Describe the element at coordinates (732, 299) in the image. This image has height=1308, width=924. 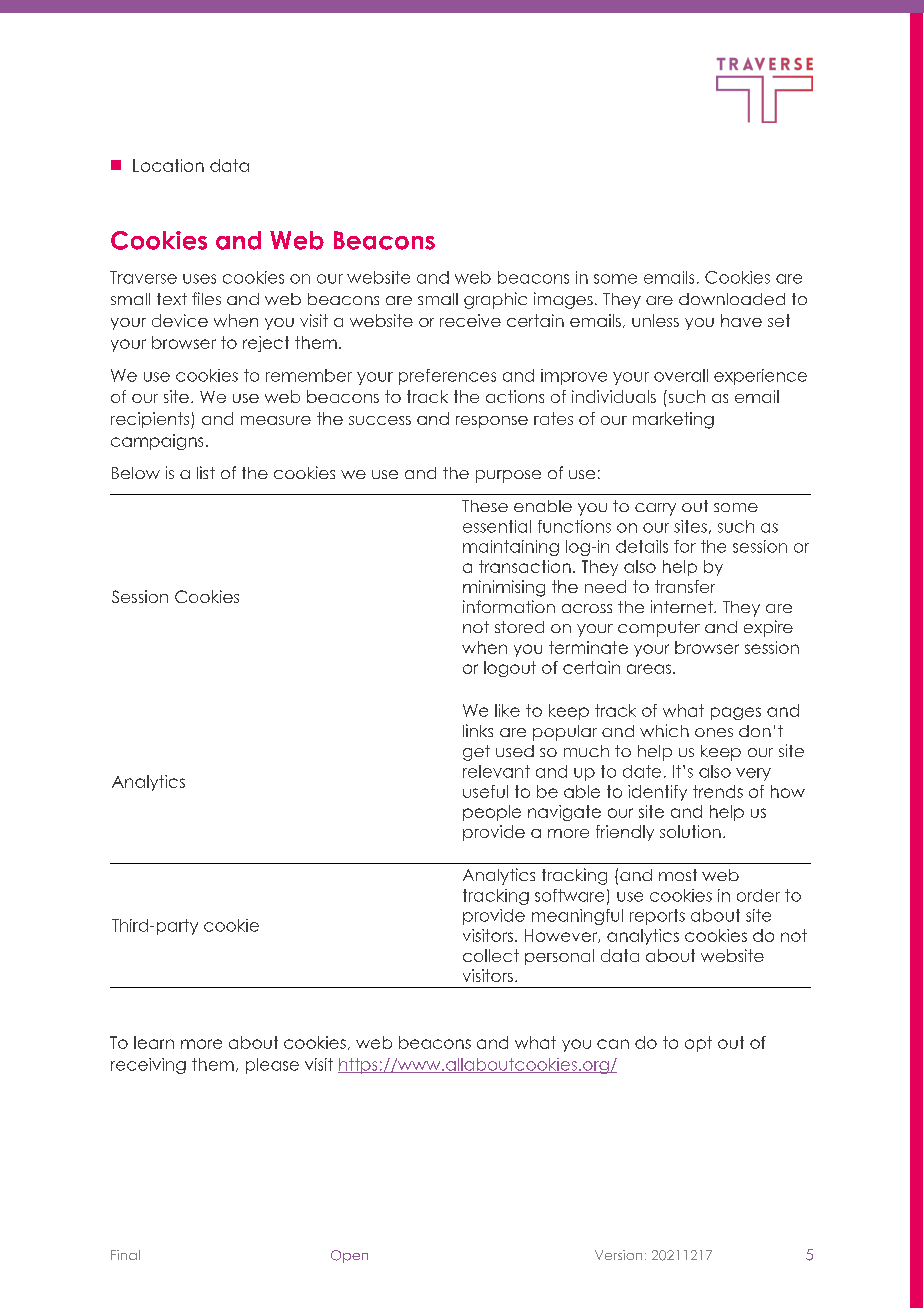
I see `downloaded` at that location.
